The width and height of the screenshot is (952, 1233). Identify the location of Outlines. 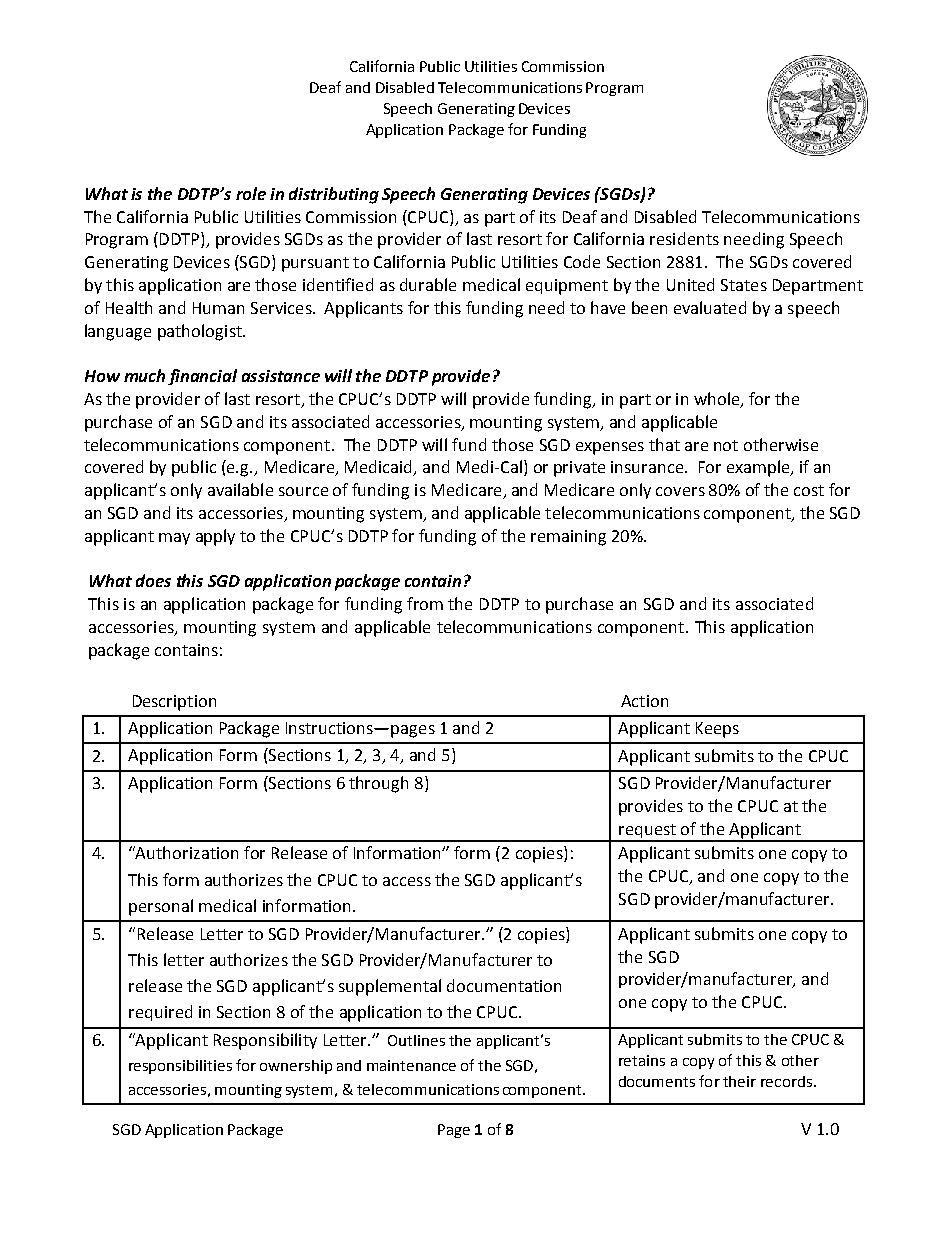
(416, 1040).
